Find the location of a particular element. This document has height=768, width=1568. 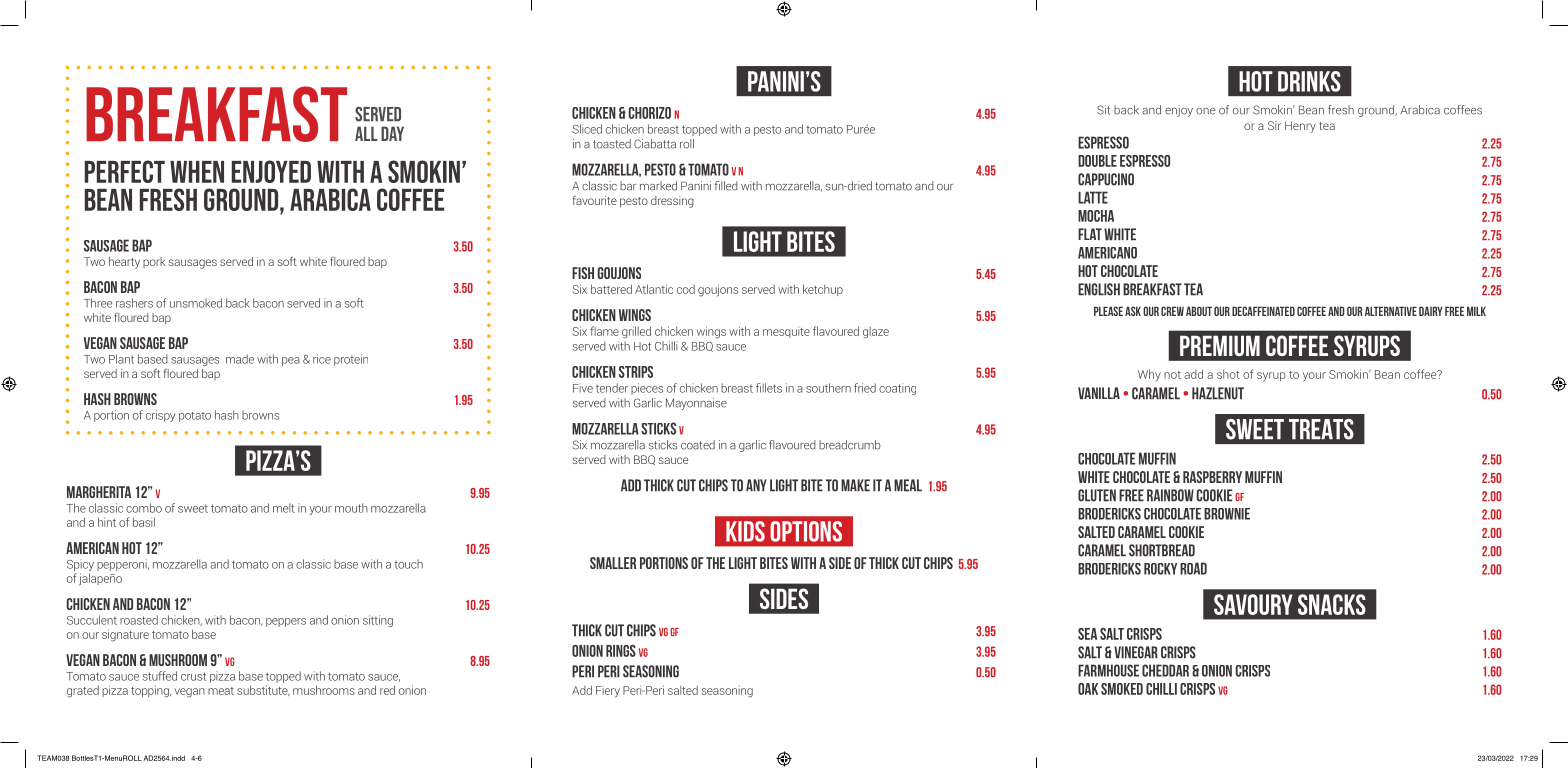

shot is located at coordinates (1228, 374).
